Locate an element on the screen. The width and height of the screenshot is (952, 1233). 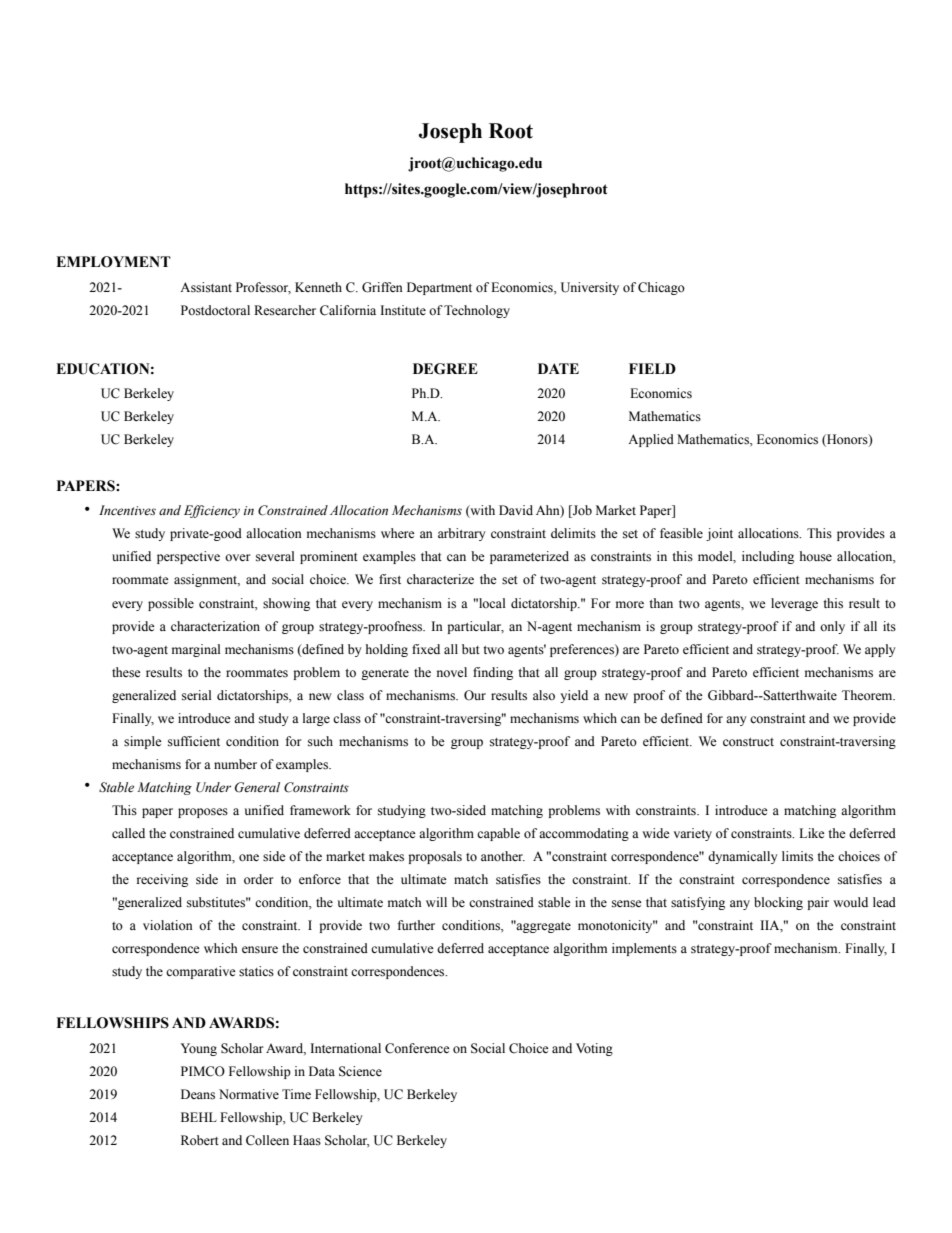
Conference is located at coordinates (417, 1048).
